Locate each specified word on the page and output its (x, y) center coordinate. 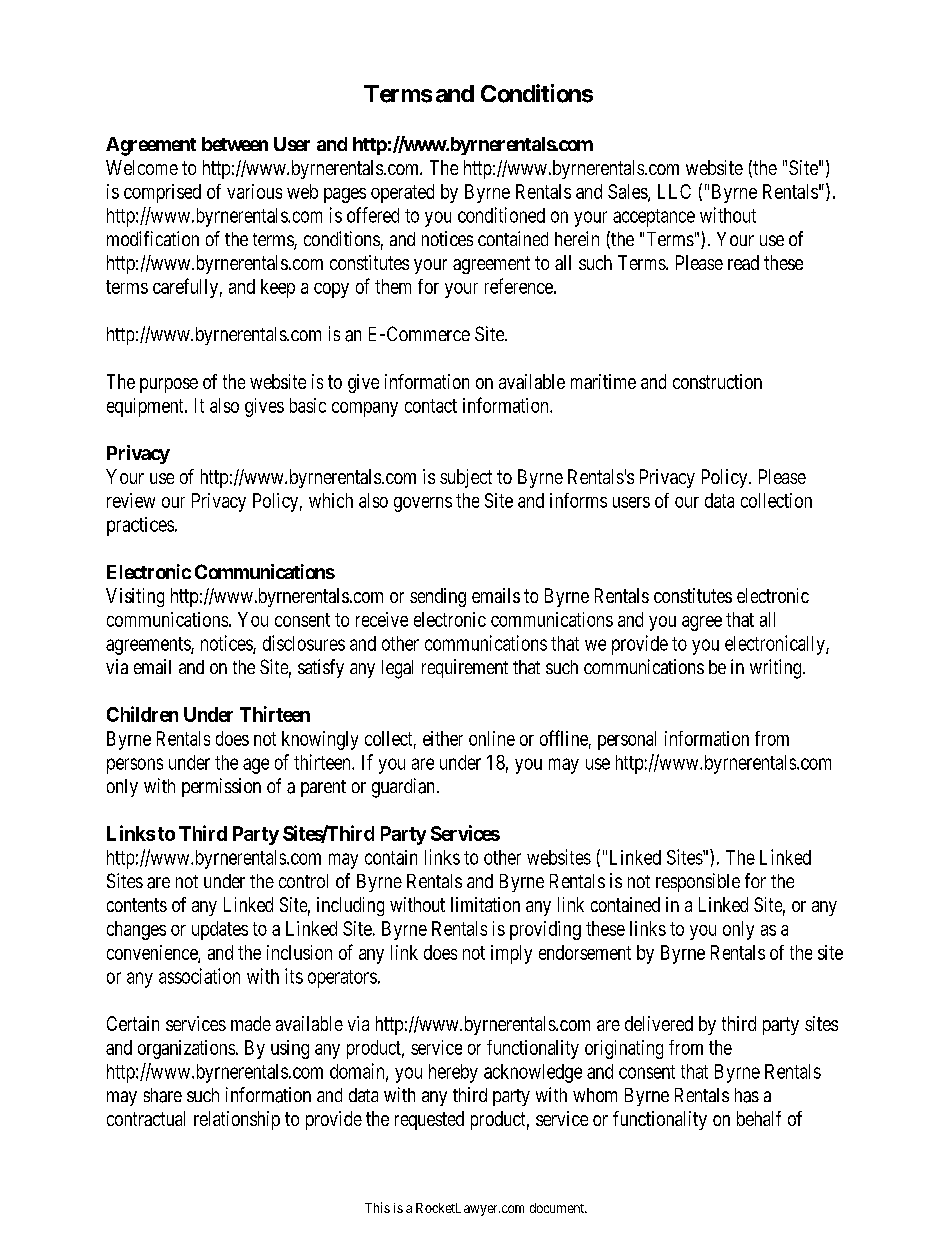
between (235, 144)
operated (402, 193)
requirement (465, 668)
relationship (237, 1120)
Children (142, 714)
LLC (674, 191)
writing (777, 669)
